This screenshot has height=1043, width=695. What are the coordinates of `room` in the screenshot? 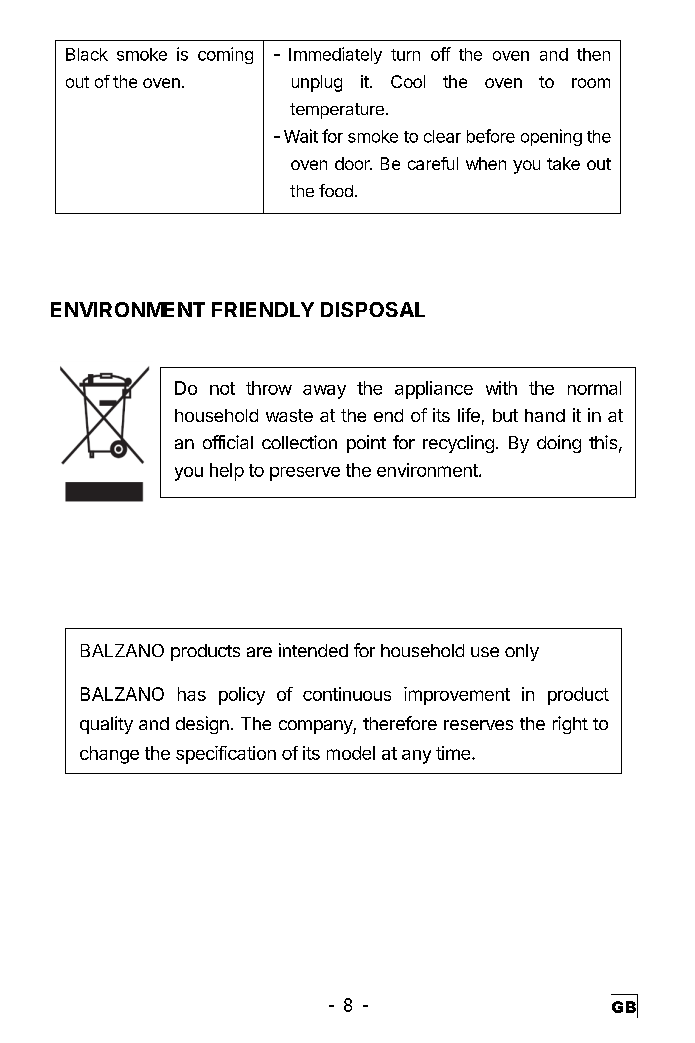 It's located at (591, 83).
